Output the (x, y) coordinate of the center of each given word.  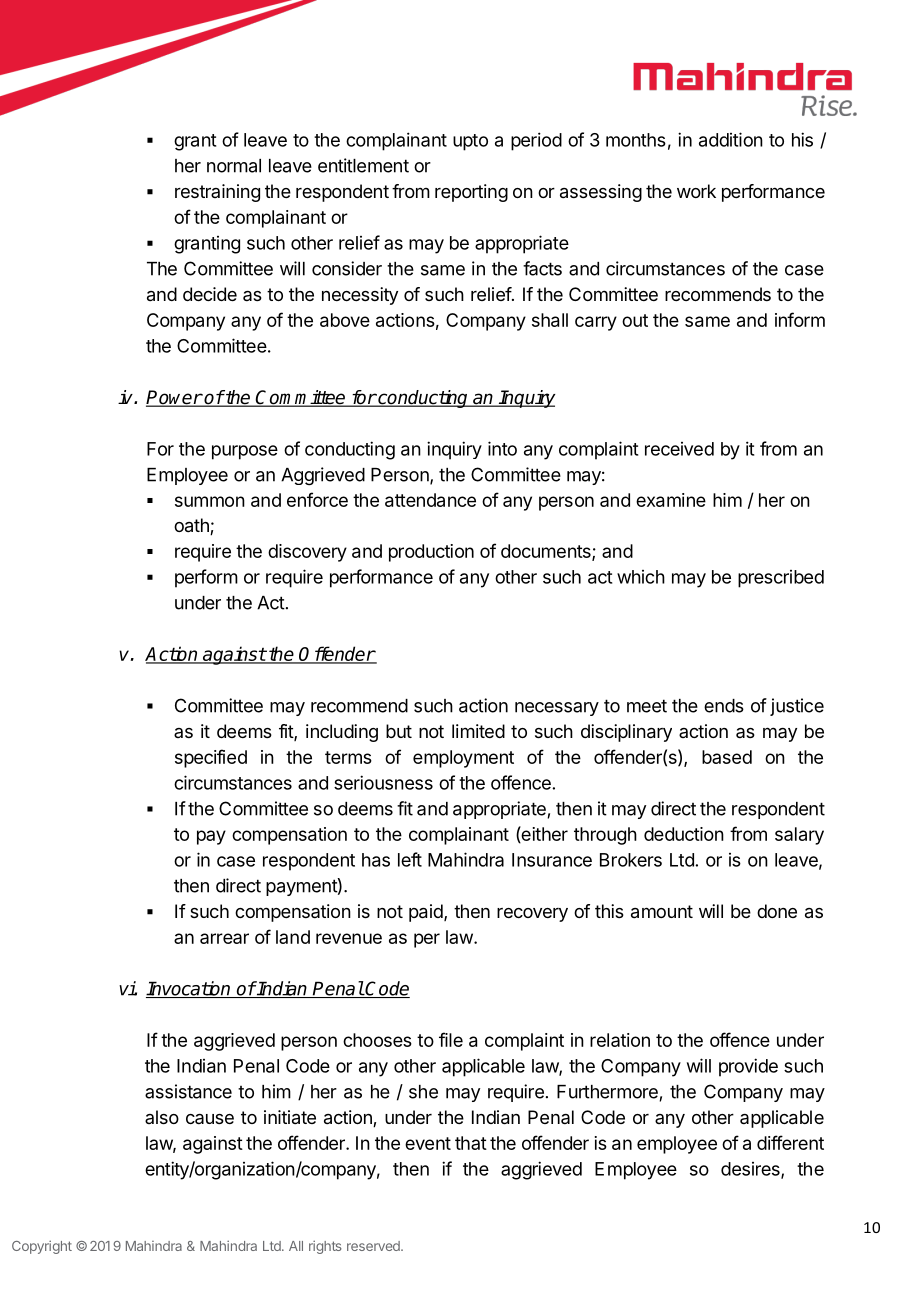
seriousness (383, 782)
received (679, 449)
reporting (471, 193)
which (641, 577)
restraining (217, 193)
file (451, 1039)
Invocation (189, 989)
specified (211, 758)
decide (210, 294)
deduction (684, 834)
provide (748, 1067)
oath (192, 526)
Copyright (42, 1247)
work (696, 191)
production (431, 553)
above (345, 320)
